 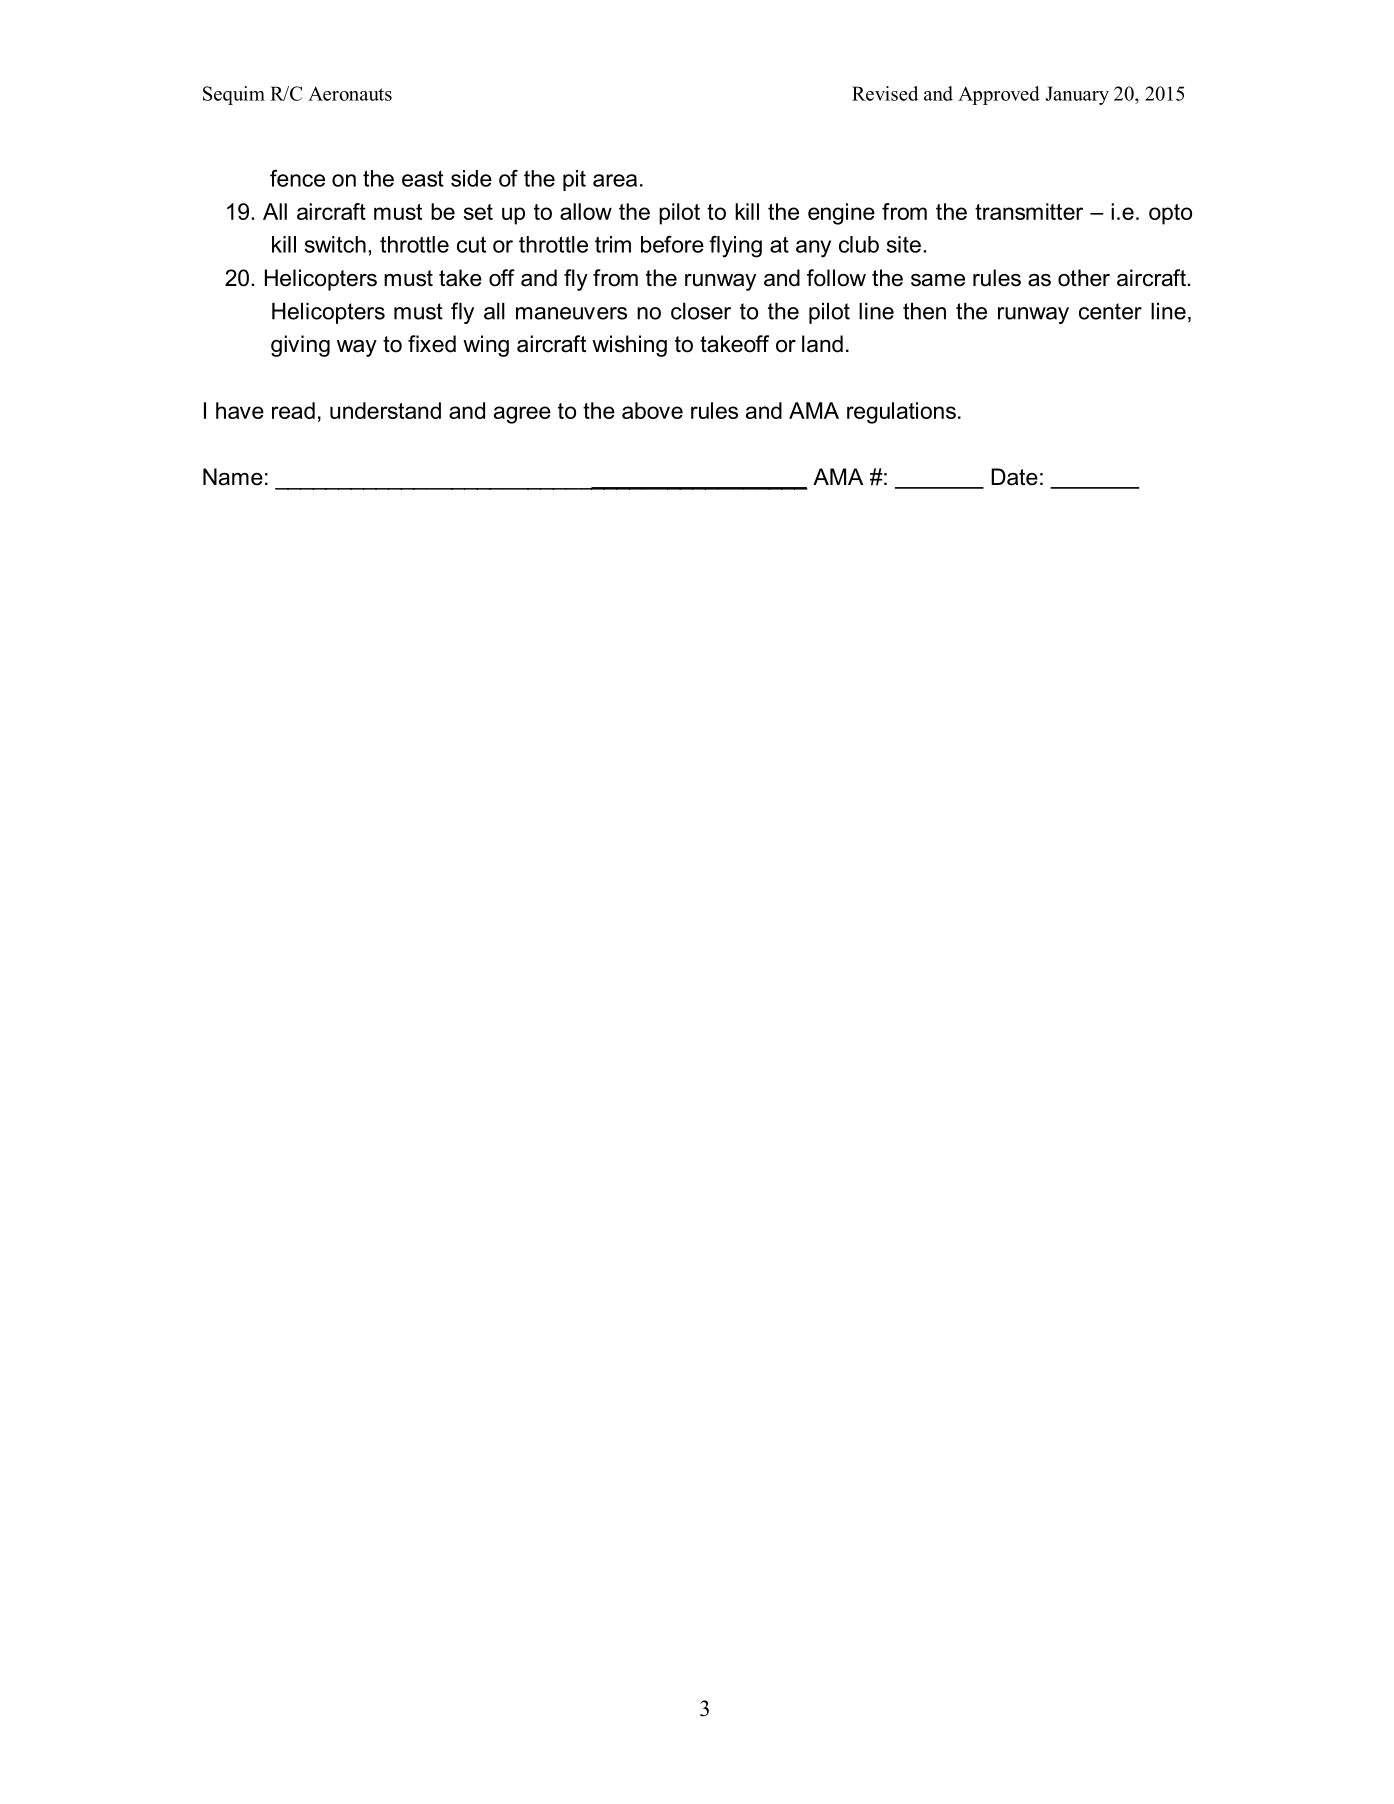 What do you see at coordinates (652, 410) in the image?
I see `above` at bounding box center [652, 410].
